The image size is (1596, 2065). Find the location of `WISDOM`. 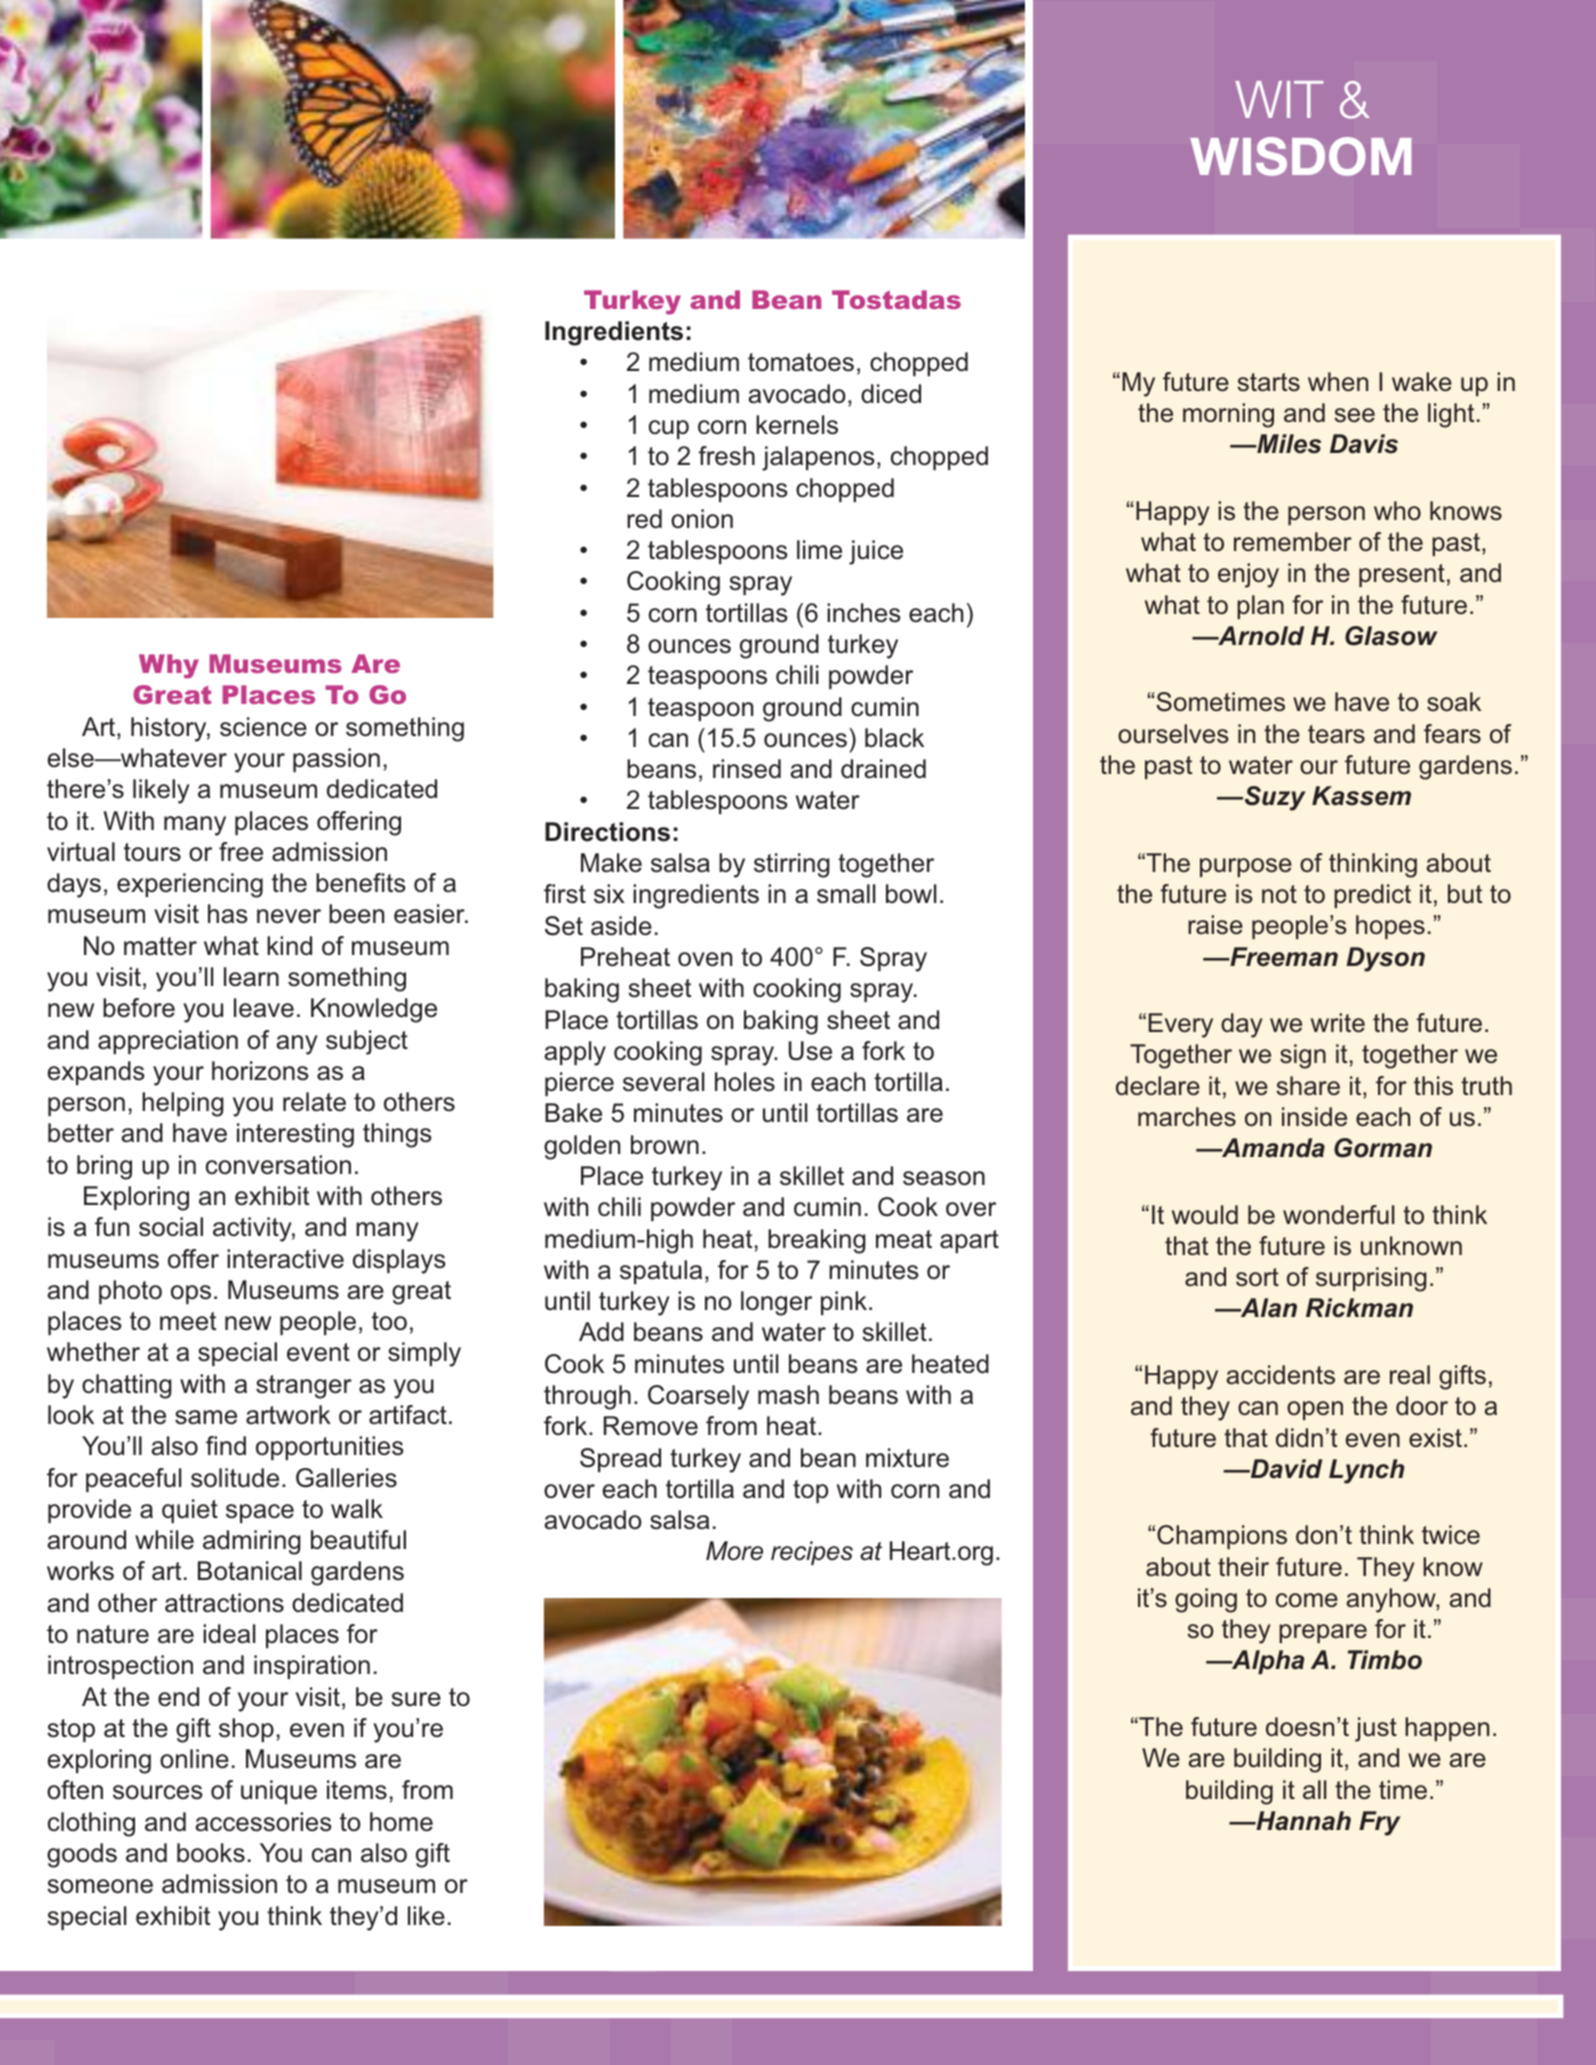

WISDOM is located at coordinates (1300, 156).
